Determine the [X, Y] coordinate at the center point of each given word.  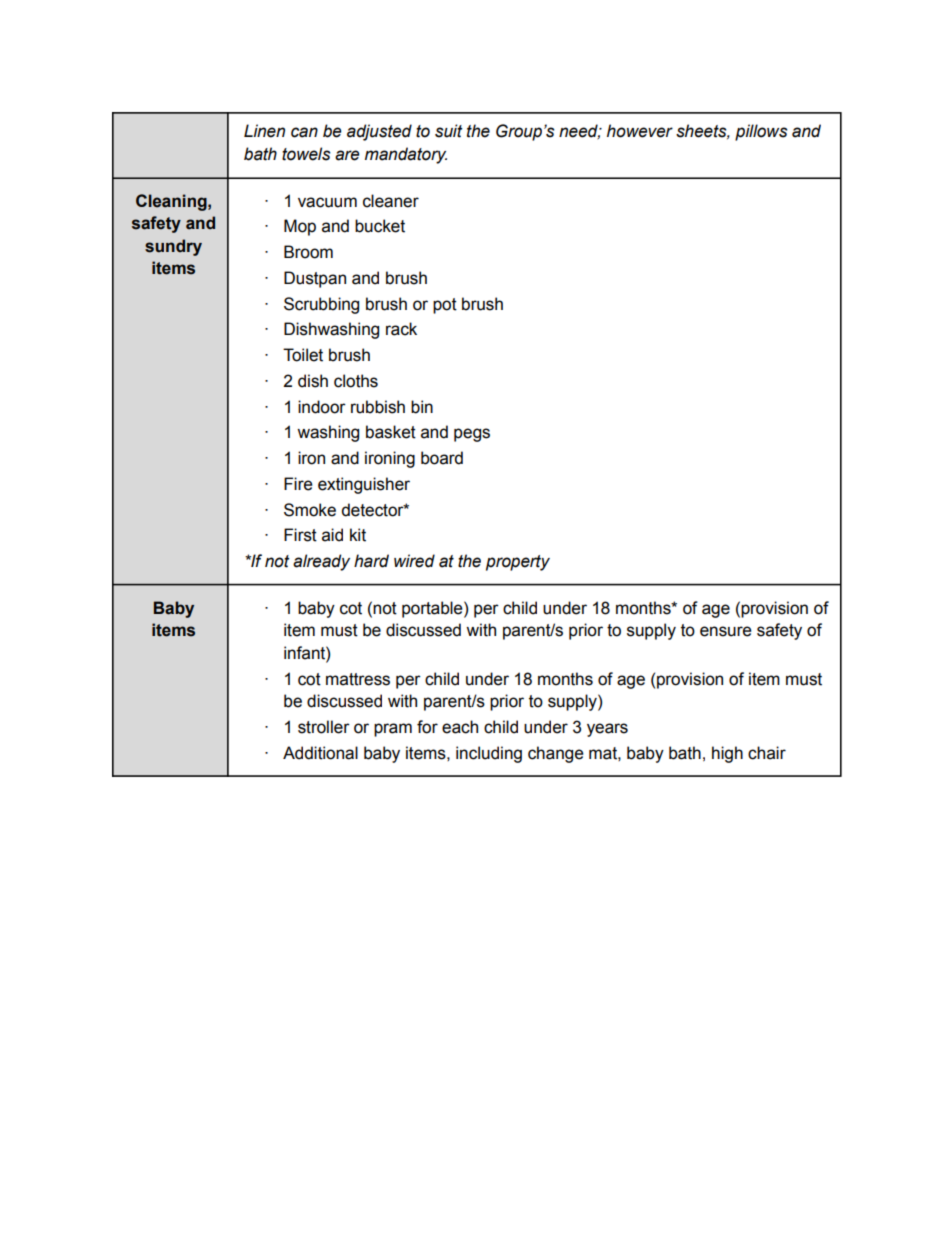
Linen [264, 131]
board [442, 458]
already [321, 562]
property [518, 563]
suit [448, 131]
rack [401, 329]
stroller [324, 727]
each [460, 727]
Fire [298, 484]
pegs [472, 435]
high [727, 754]
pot [445, 306]
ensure [726, 631]
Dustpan [315, 279]
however [640, 131]
